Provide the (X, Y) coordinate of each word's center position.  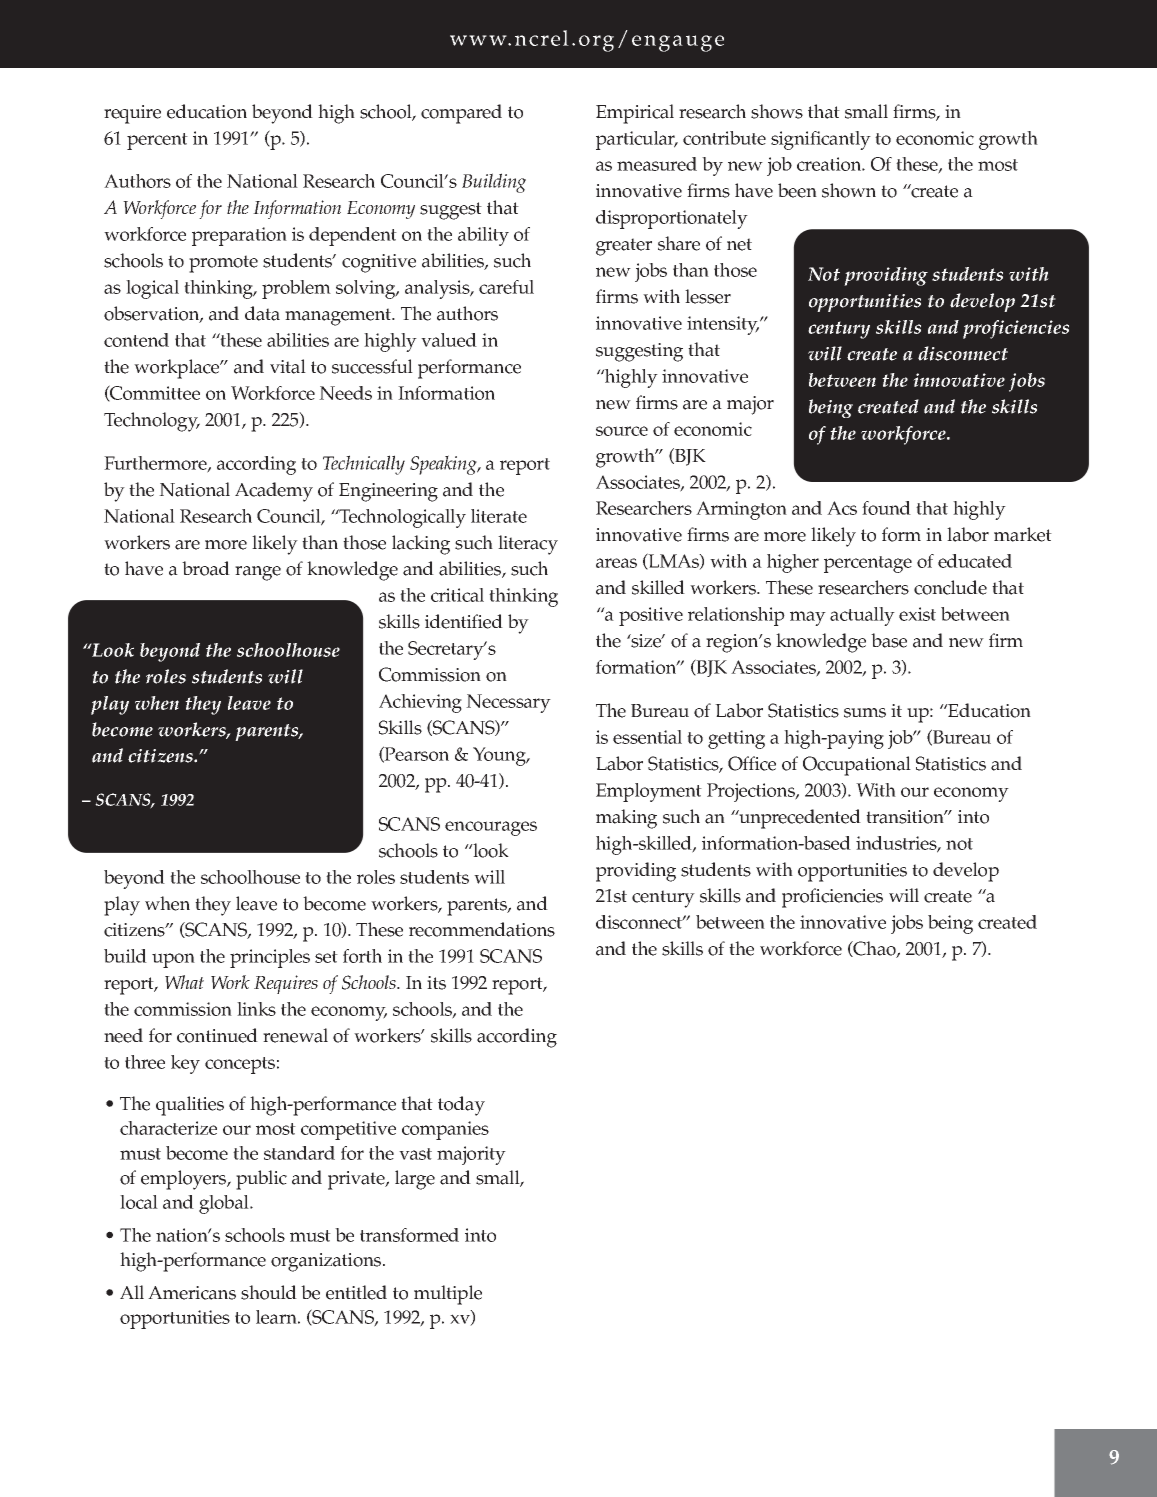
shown (849, 190)
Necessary (508, 703)
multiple (448, 1295)
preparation (239, 236)
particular (636, 140)
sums (865, 713)
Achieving (420, 703)
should (269, 1292)
